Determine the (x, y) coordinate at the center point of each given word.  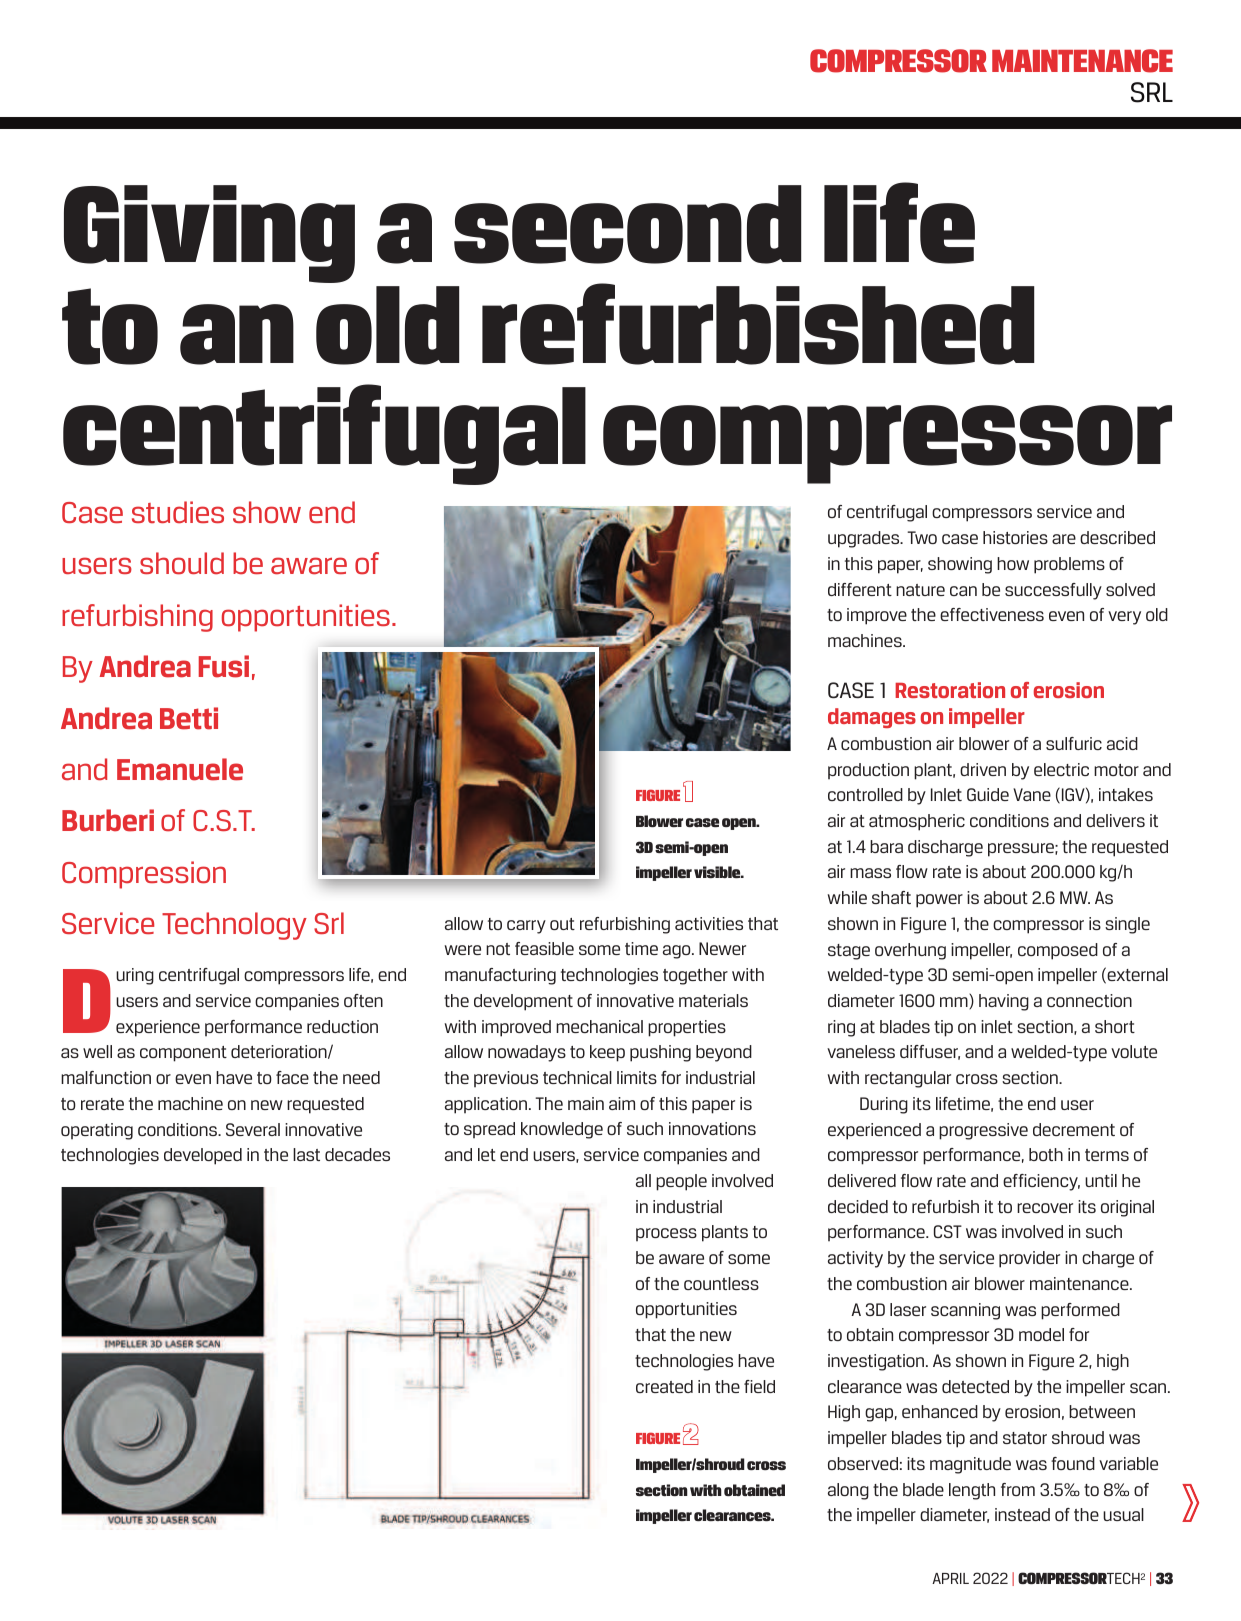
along (848, 1491)
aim (622, 1103)
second (628, 224)
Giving (209, 234)
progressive (983, 1131)
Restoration (950, 690)
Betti (189, 718)
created (664, 1386)
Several (253, 1129)
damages (872, 718)
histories (1015, 537)
